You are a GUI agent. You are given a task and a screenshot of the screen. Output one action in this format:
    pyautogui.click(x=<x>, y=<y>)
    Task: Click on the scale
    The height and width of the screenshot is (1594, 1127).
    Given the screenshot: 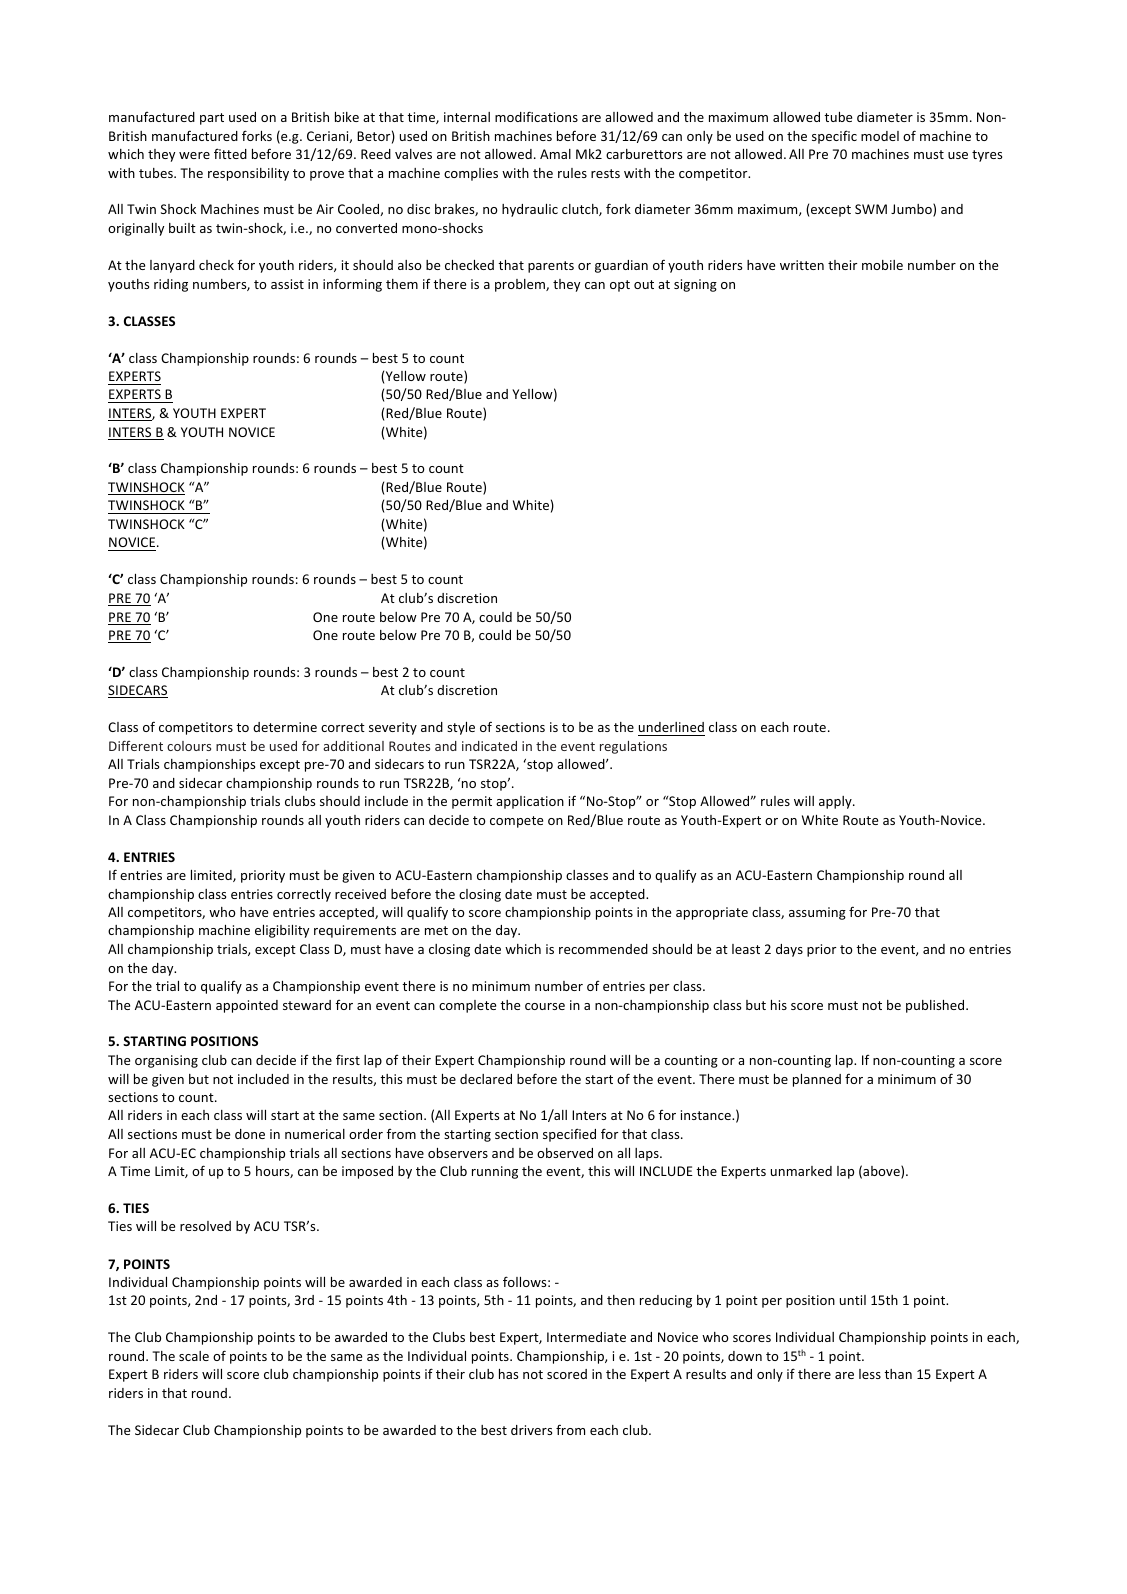 What is the action you would take?
    pyautogui.click(x=194, y=1356)
